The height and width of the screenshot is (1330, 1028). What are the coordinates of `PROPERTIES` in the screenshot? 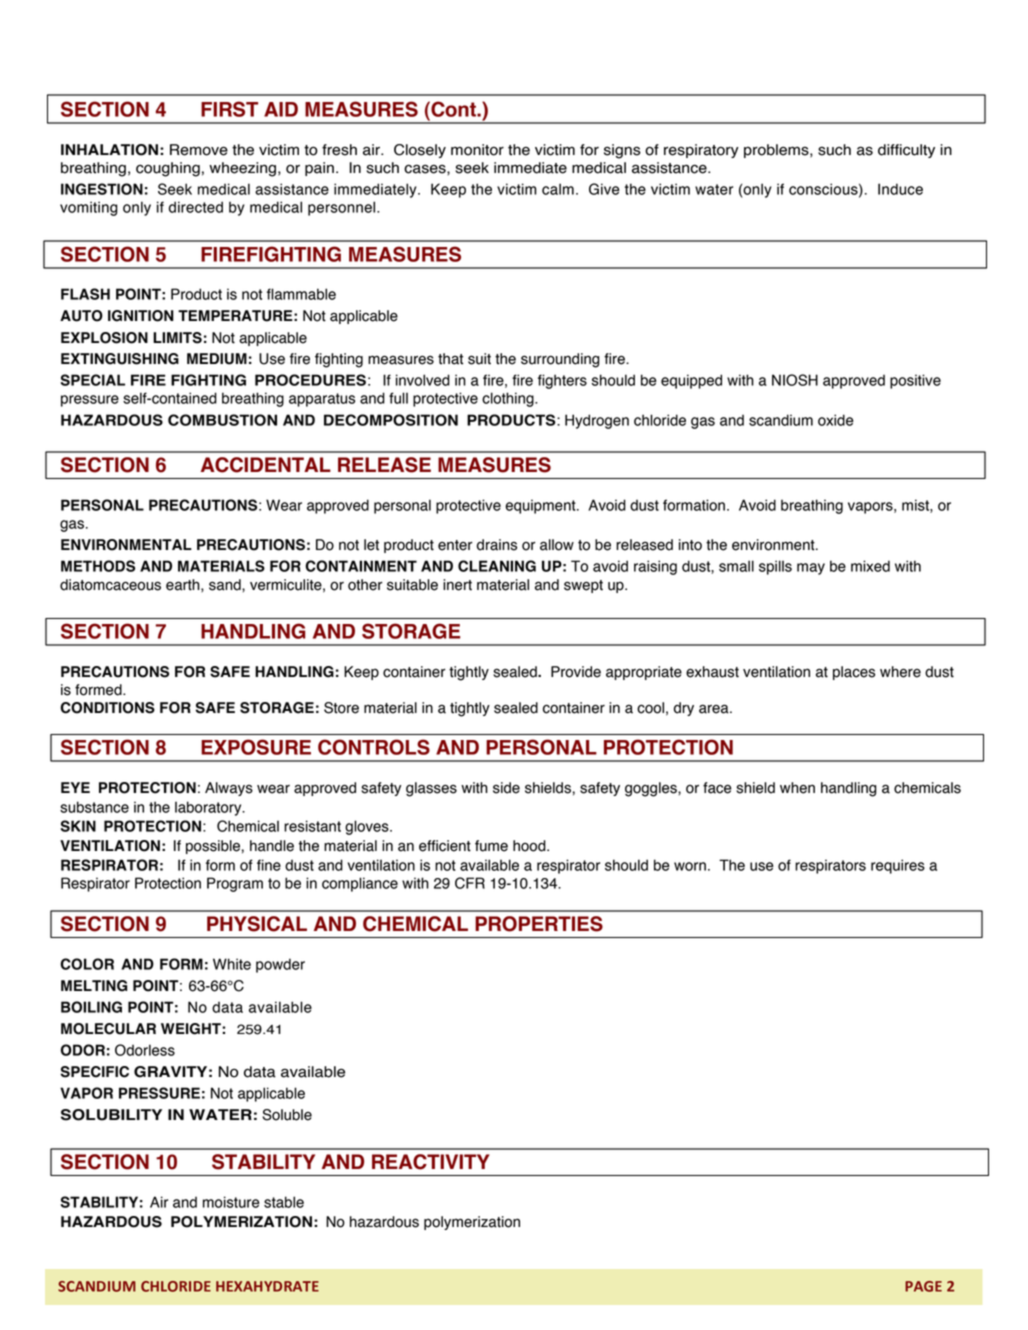 It's located at (539, 924).
